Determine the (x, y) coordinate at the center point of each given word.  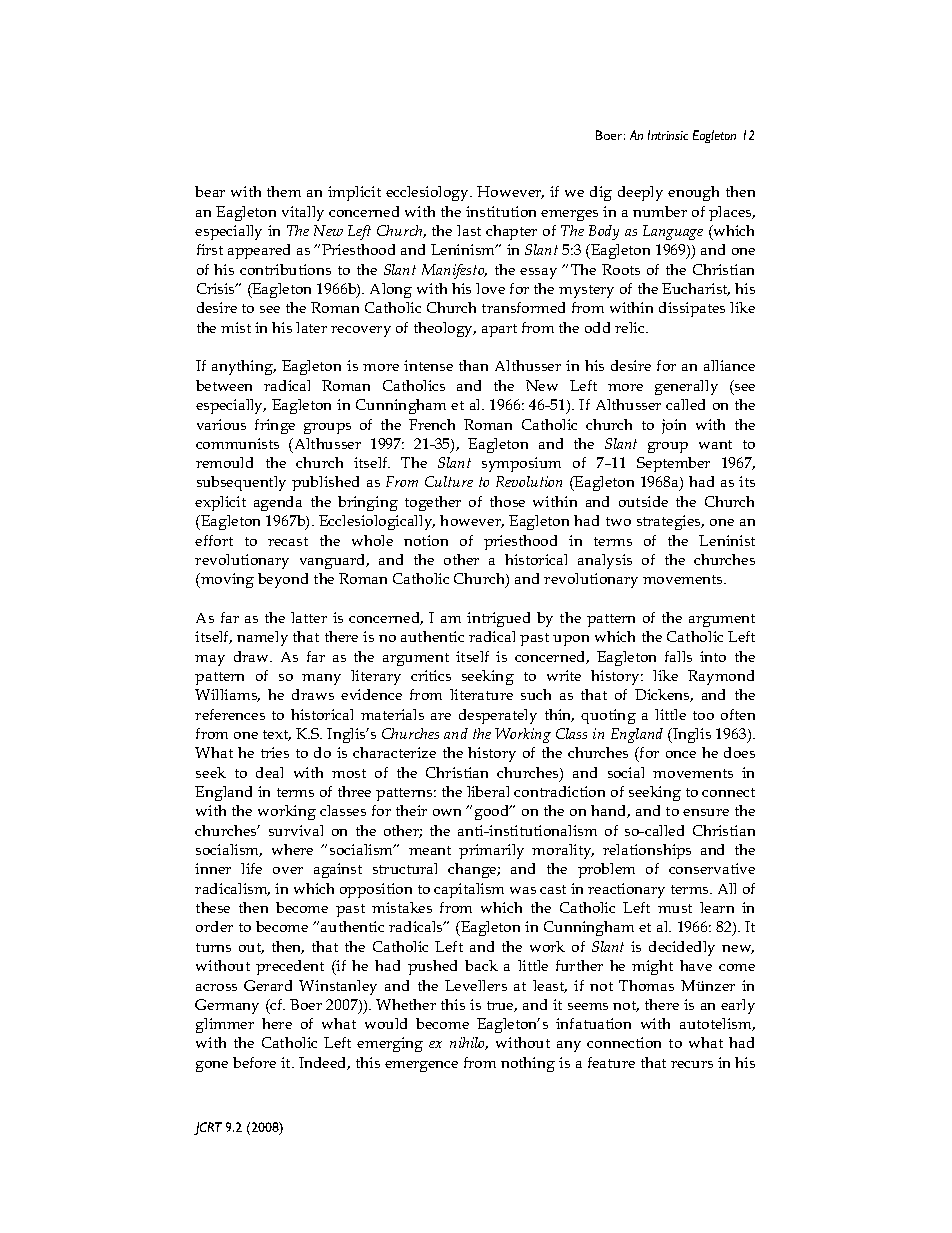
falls (678, 656)
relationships (647, 851)
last (469, 230)
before (254, 1062)
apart (499, 330)
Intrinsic (668, 135)
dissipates (692, 309)
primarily (491, 851)
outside (643, 501)
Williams (227, 695)
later (311, 327)
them (284, 191)
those (507, 501)
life (251, 868)
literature (481, 694)
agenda (278, 503)
